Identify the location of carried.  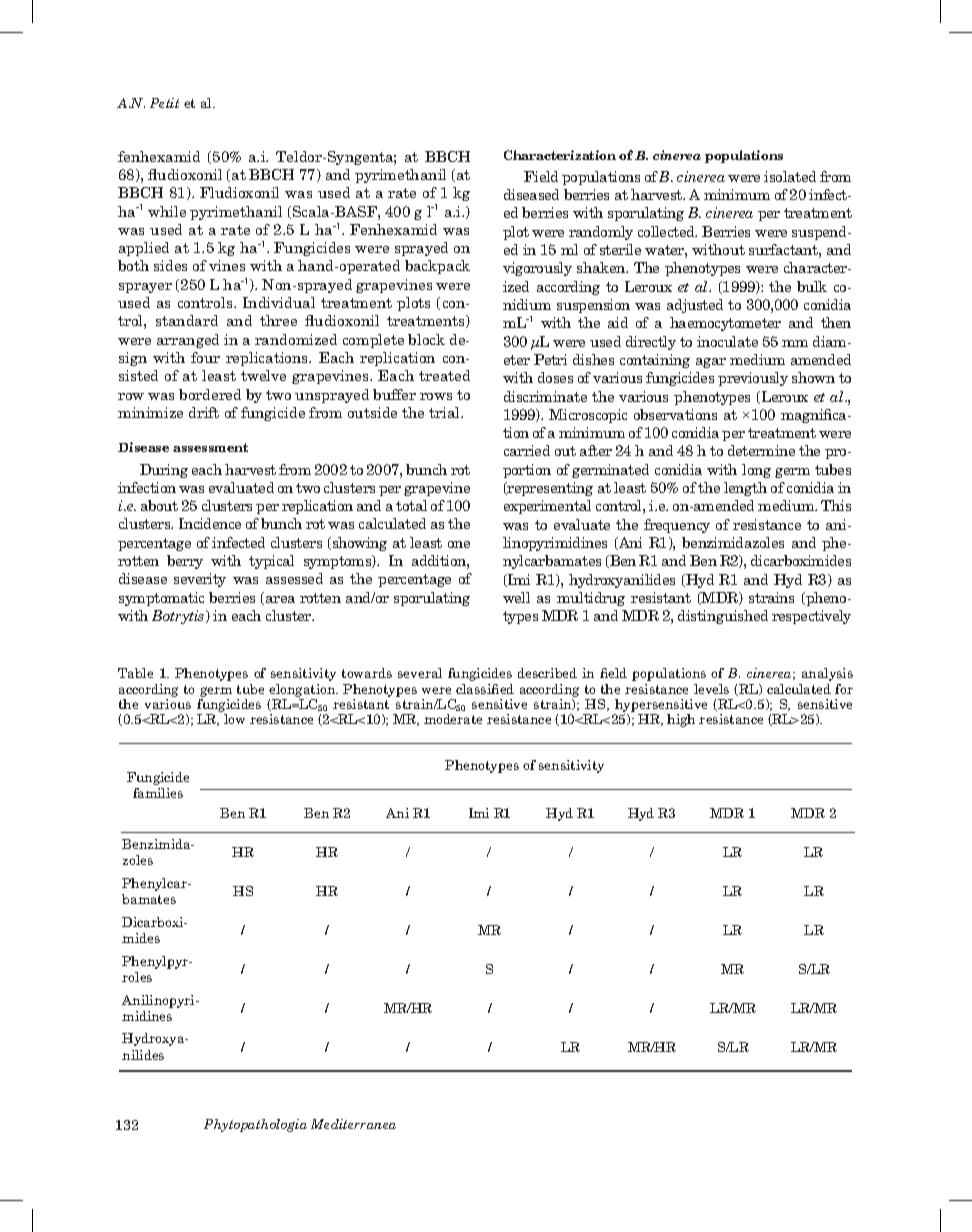
(527, 450).
